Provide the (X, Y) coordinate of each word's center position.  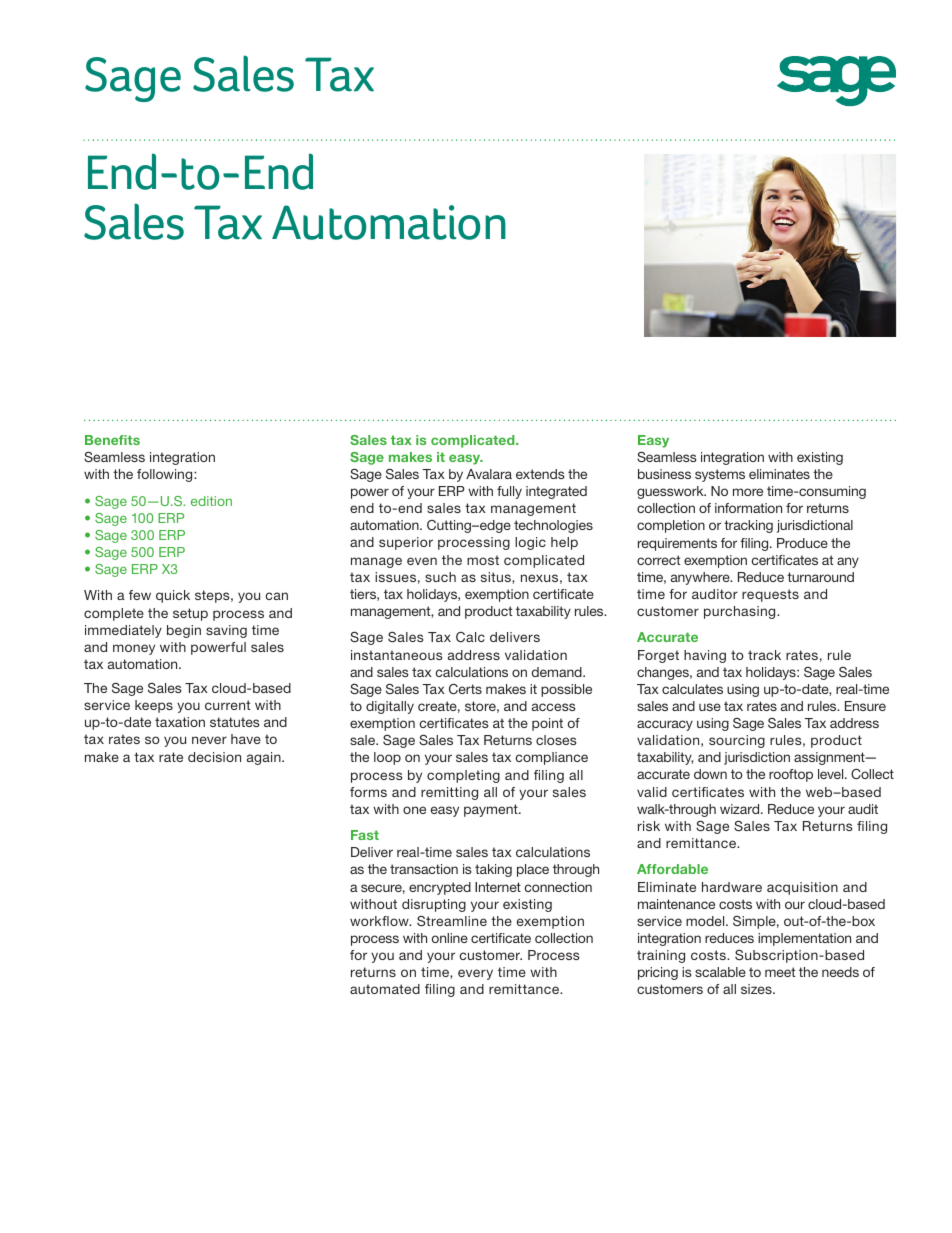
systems (720, 475)
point (547, 724)
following (166, 475)
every (475, 974)
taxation (180, 722)
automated (385, 989)
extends (540, 474)
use (710, 707)
